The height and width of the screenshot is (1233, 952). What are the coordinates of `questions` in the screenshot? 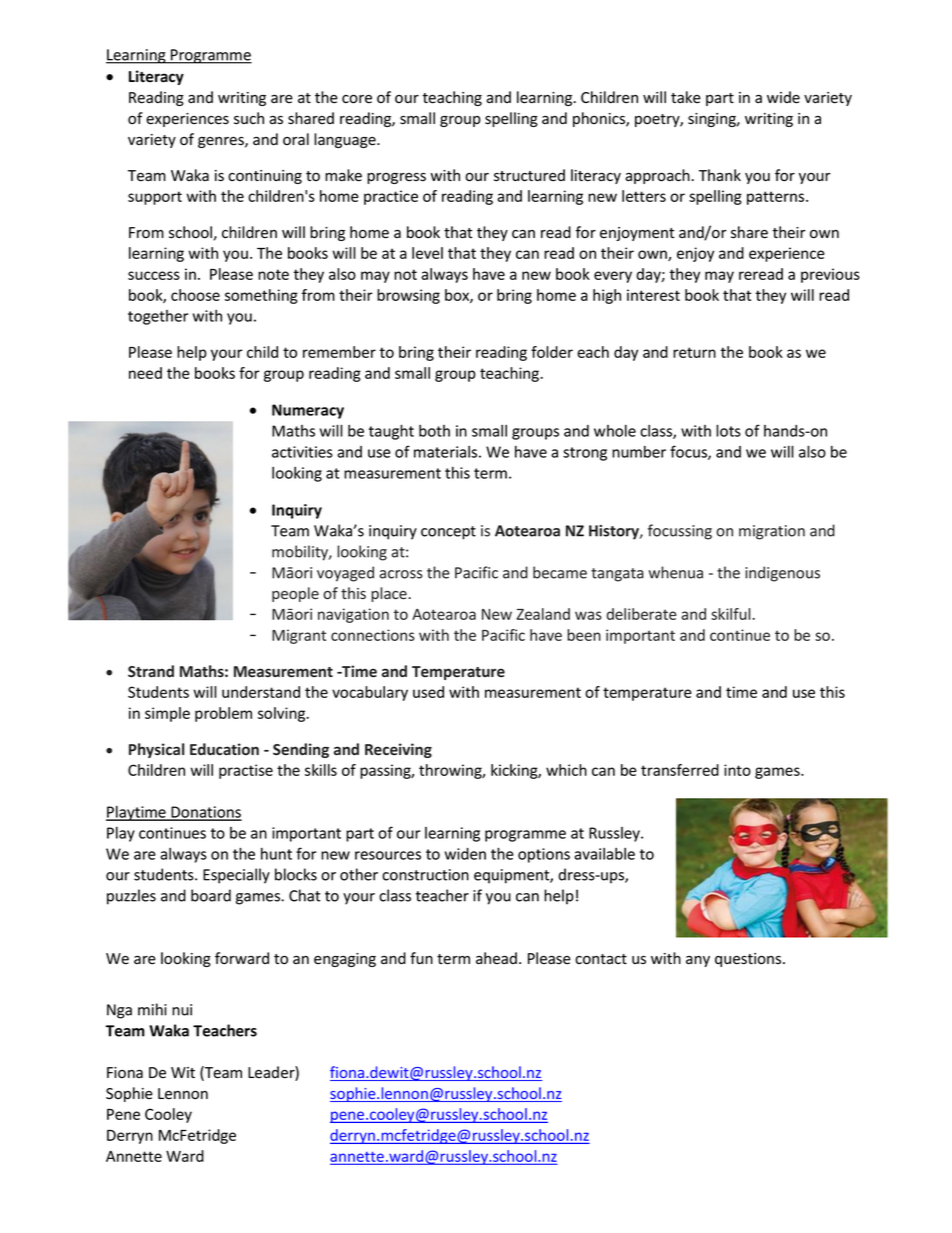 It's located at (749, 960).
